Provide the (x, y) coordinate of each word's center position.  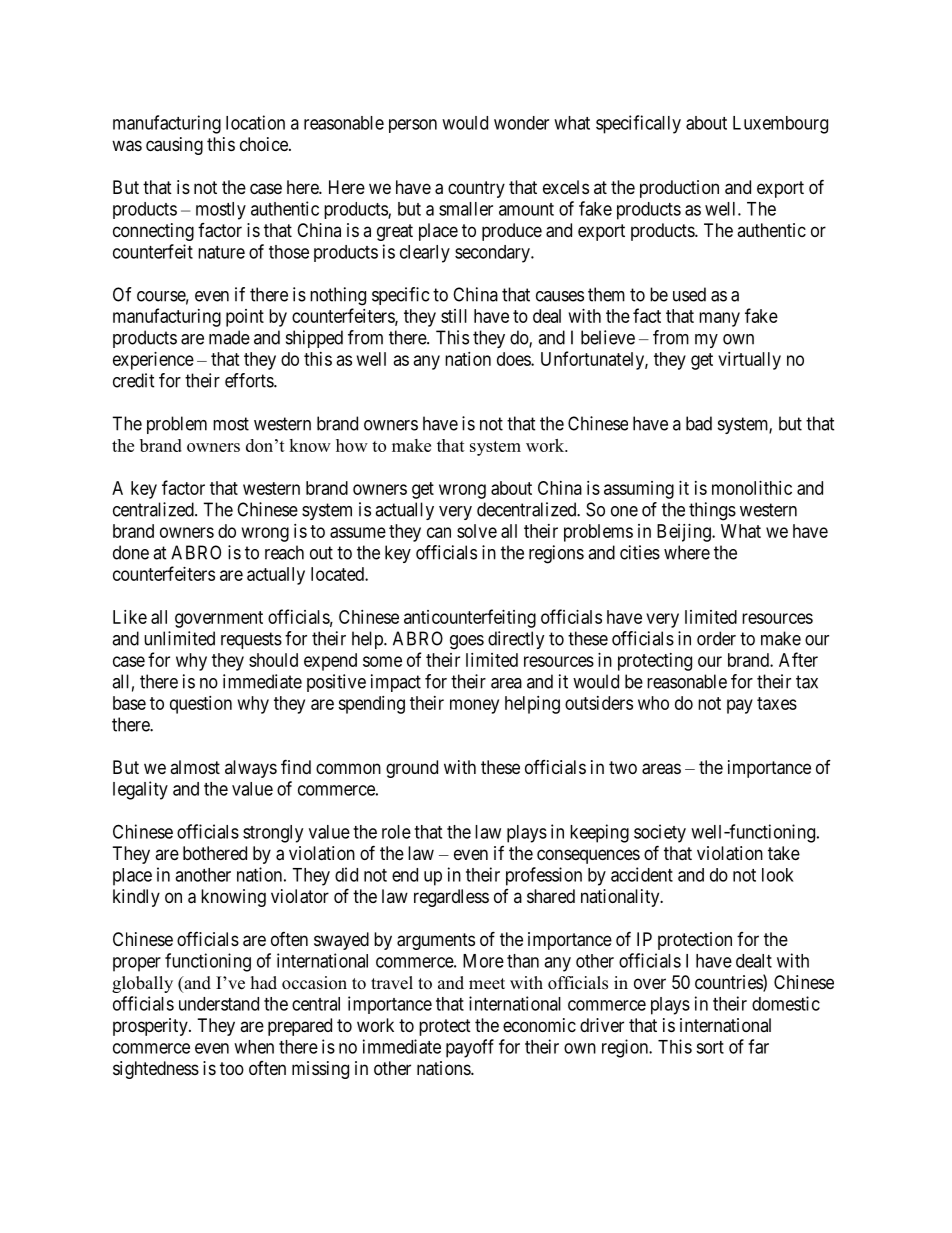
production (679, 189)
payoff (470, 1048)
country (476, 189)
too (232, 1068)
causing (174, 146)
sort (710, 1047)
